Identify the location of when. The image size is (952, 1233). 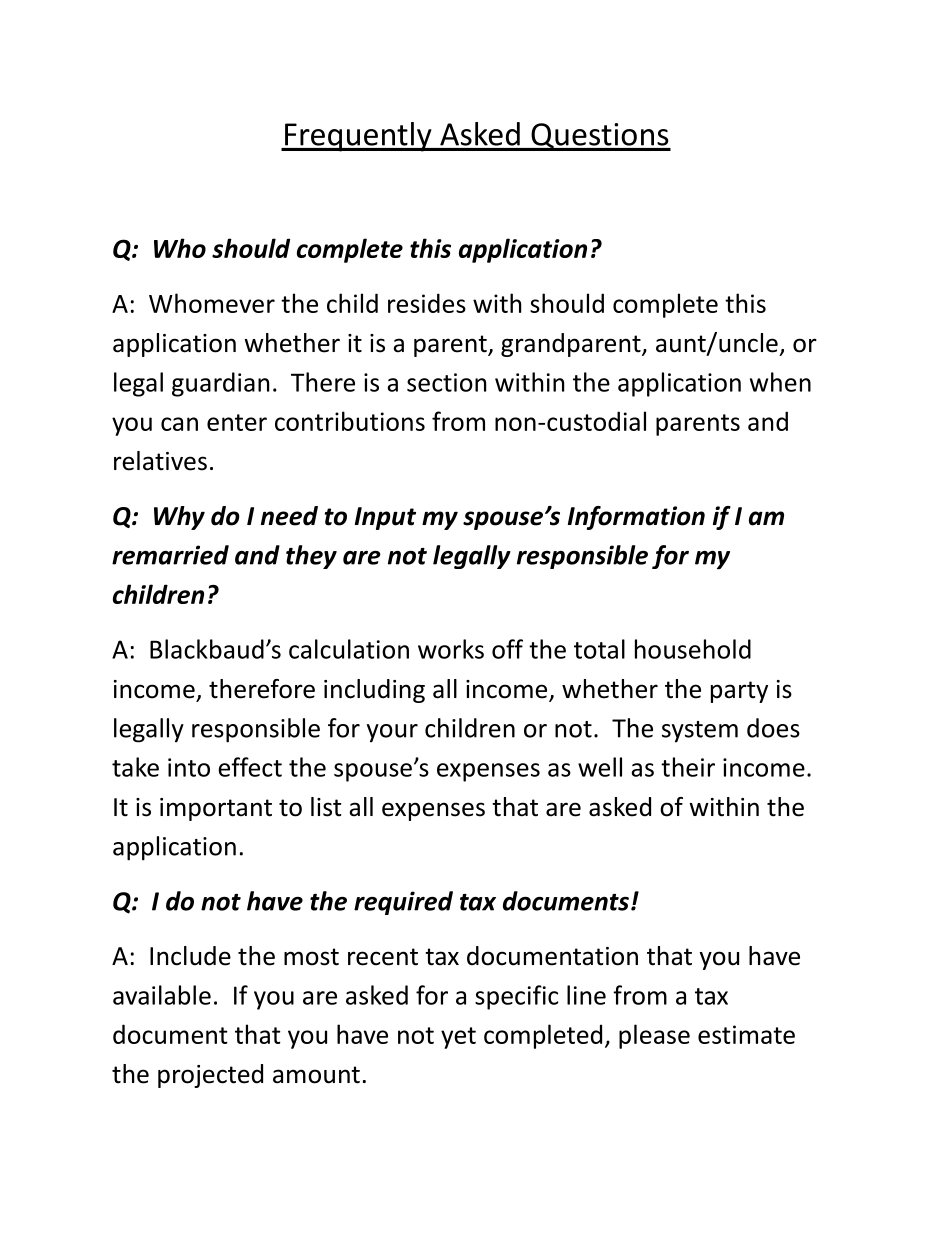
(780, 382).
